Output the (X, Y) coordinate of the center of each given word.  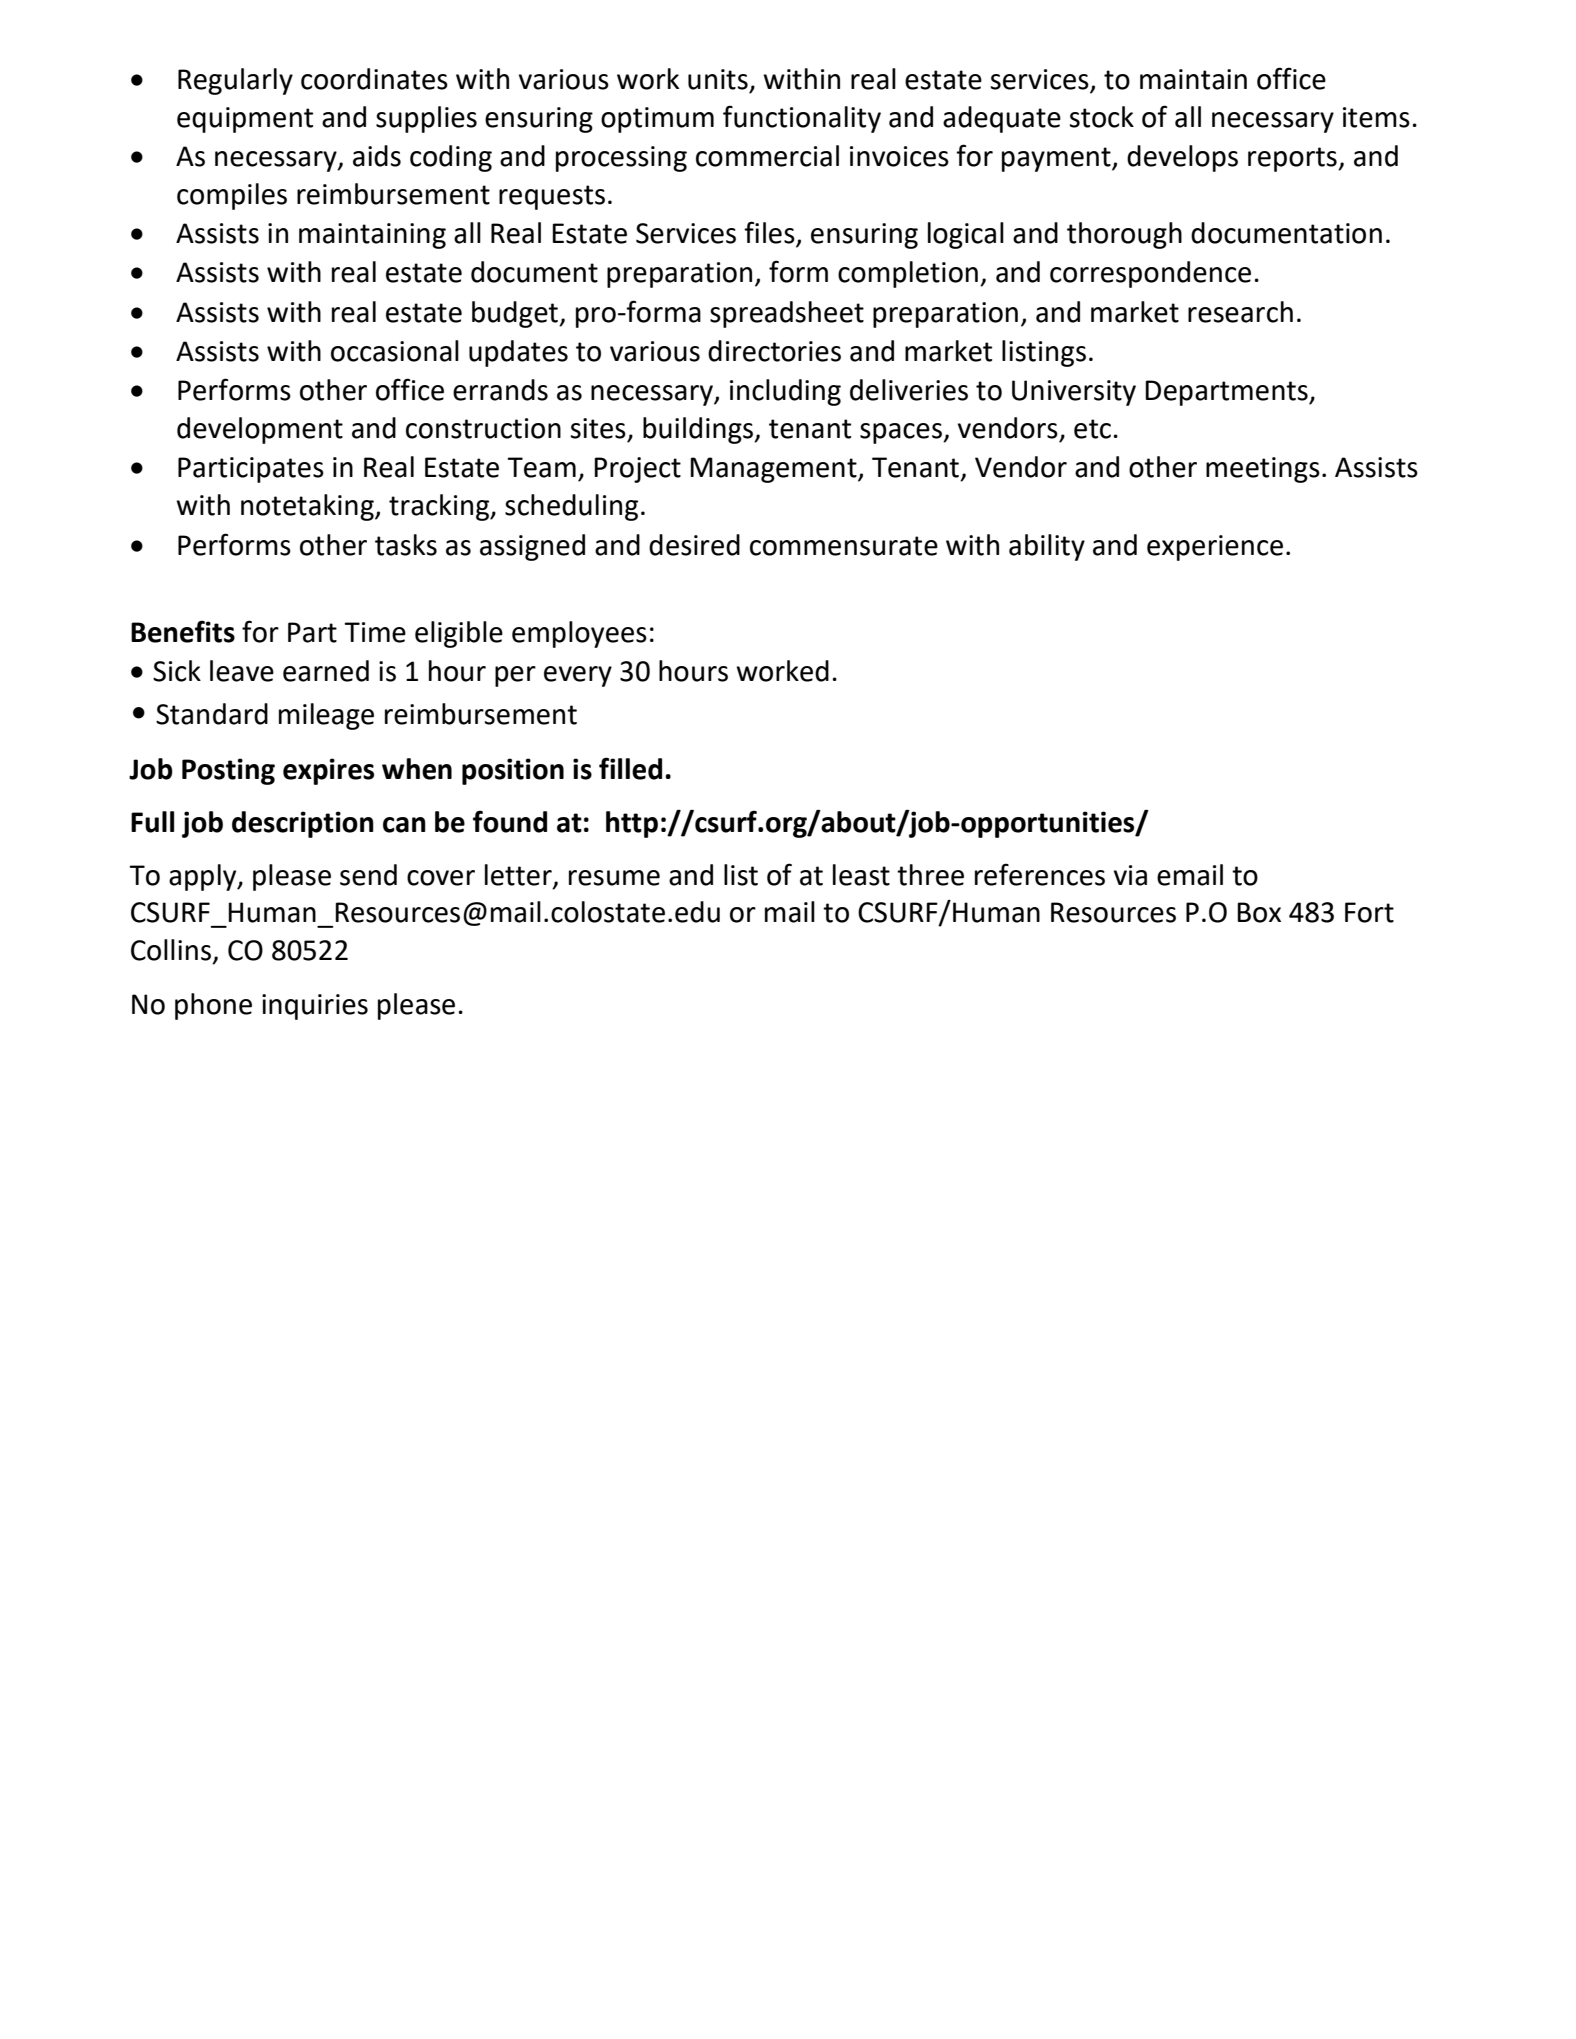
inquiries (315, 1007)
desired (694, 545)
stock (1101, 117)
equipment (245, 120)
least (861, 875)
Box (1259, 912)
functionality (802, 119)
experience (1215, 548)
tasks (406, 545)
